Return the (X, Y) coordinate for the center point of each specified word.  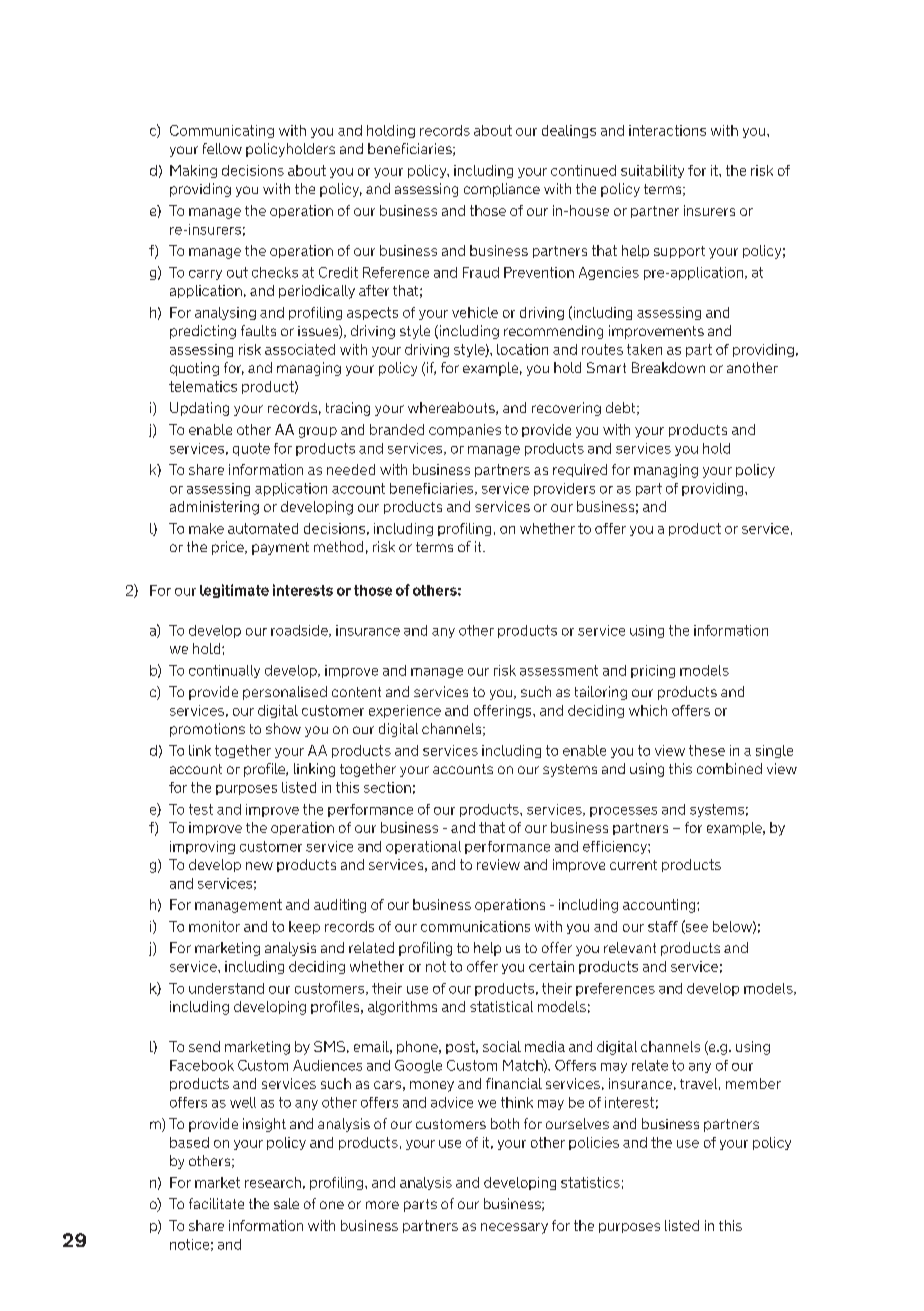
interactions (667, 130)
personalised (285, 693)
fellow (222, 148)
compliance (502, 190)
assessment (559, 670)
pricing (653, 671)
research (273, 1182)
